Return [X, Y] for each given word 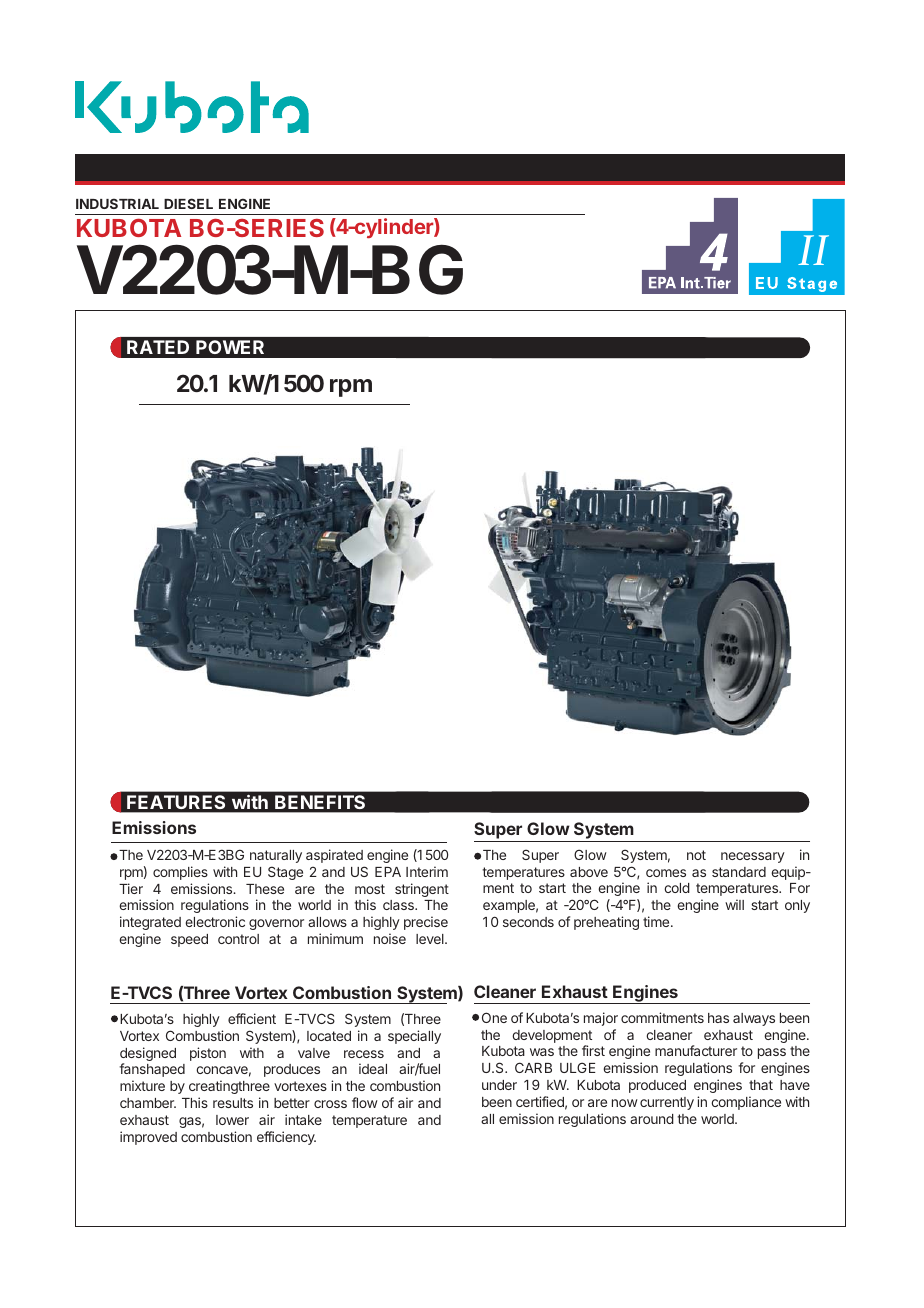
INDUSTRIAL [117, 203]
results [233, 1103]
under [499, 1085]
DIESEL [188, 203]
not [696, 855]
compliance [746, 1103]
